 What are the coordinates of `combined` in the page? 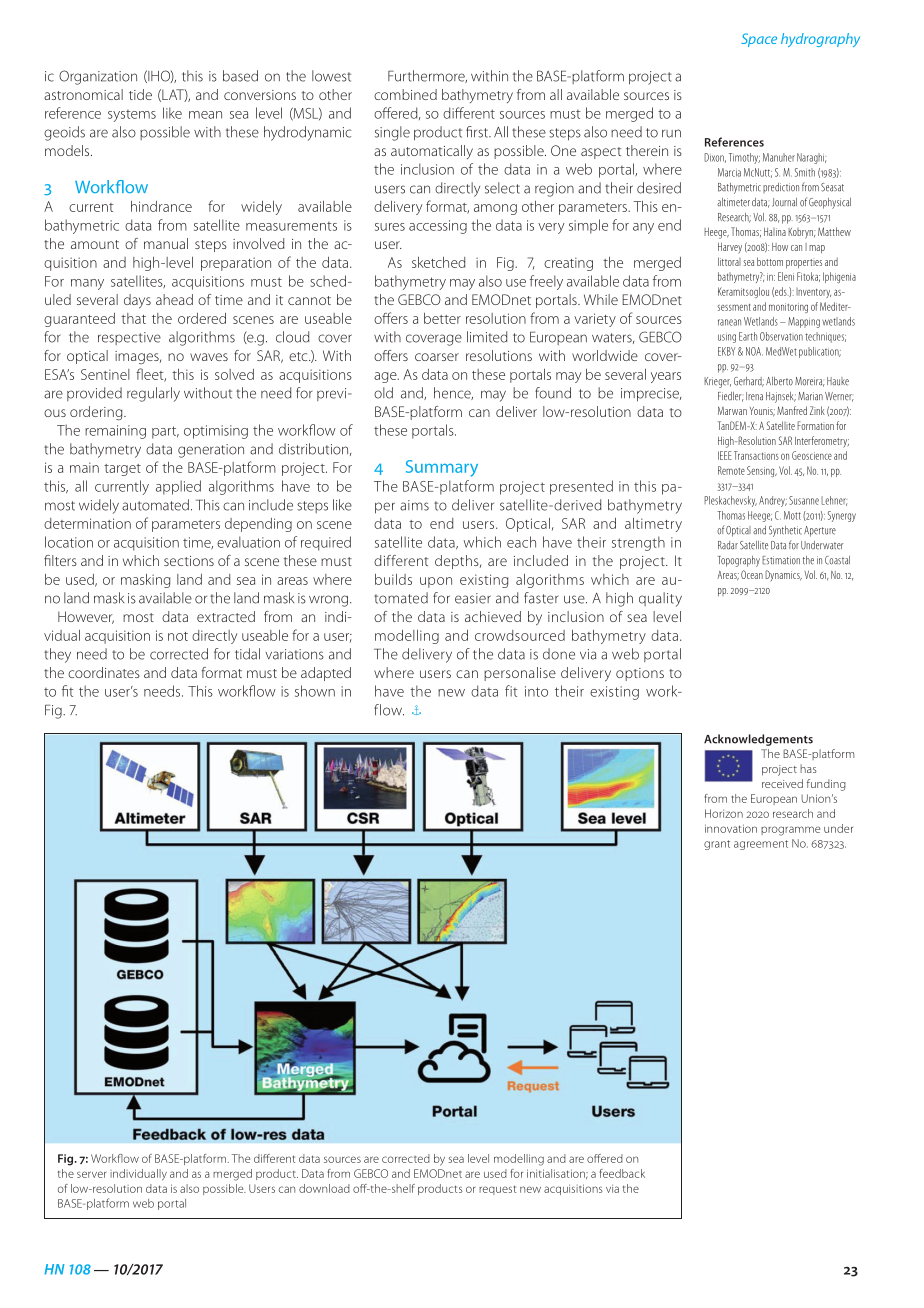 It's located at (405, 94).
